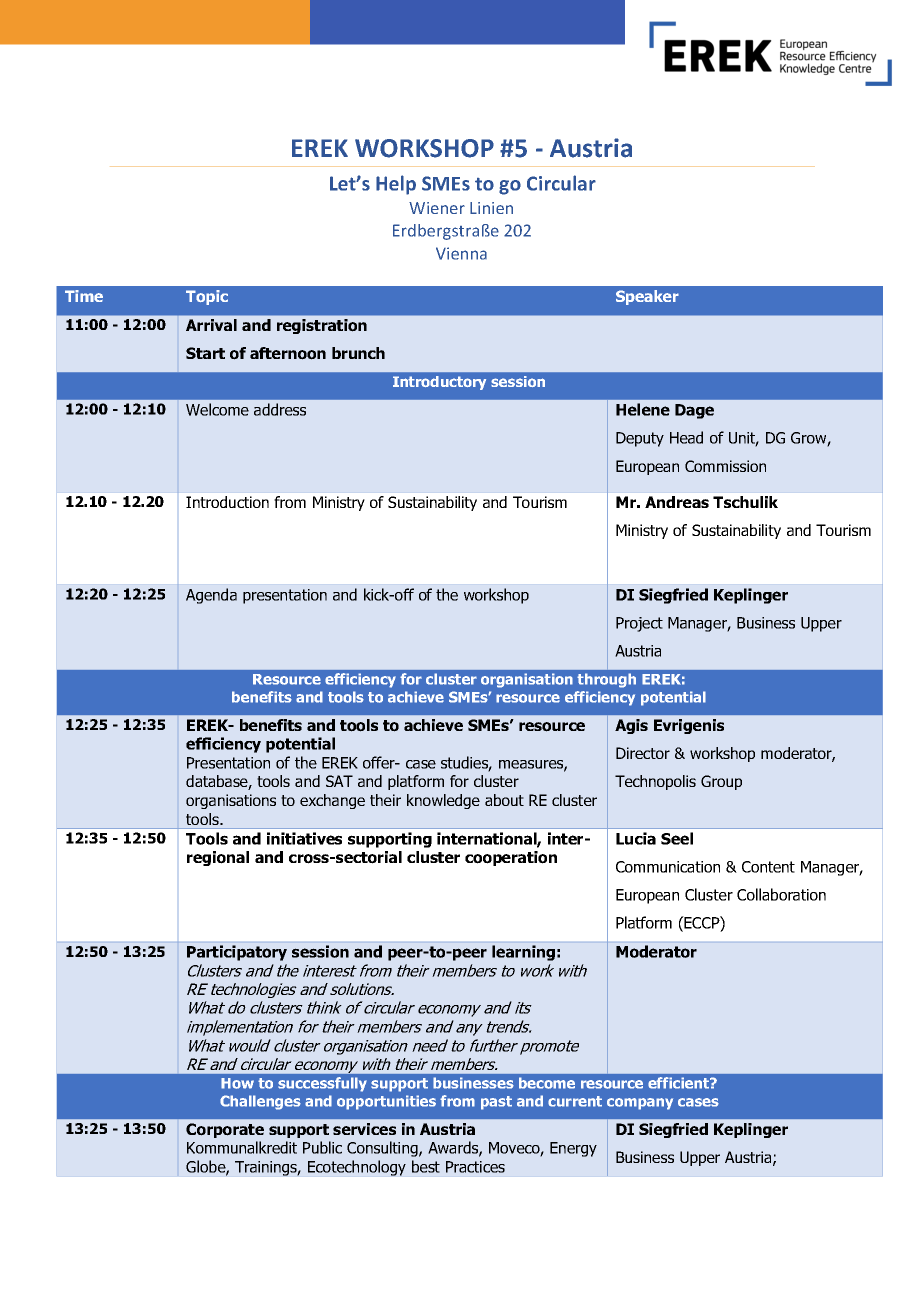 Image resolution: width=924 pixels, height=1308 pixels. Describe the element at coordinates (439, 383) in the document. I see `Introductory` at that location.
